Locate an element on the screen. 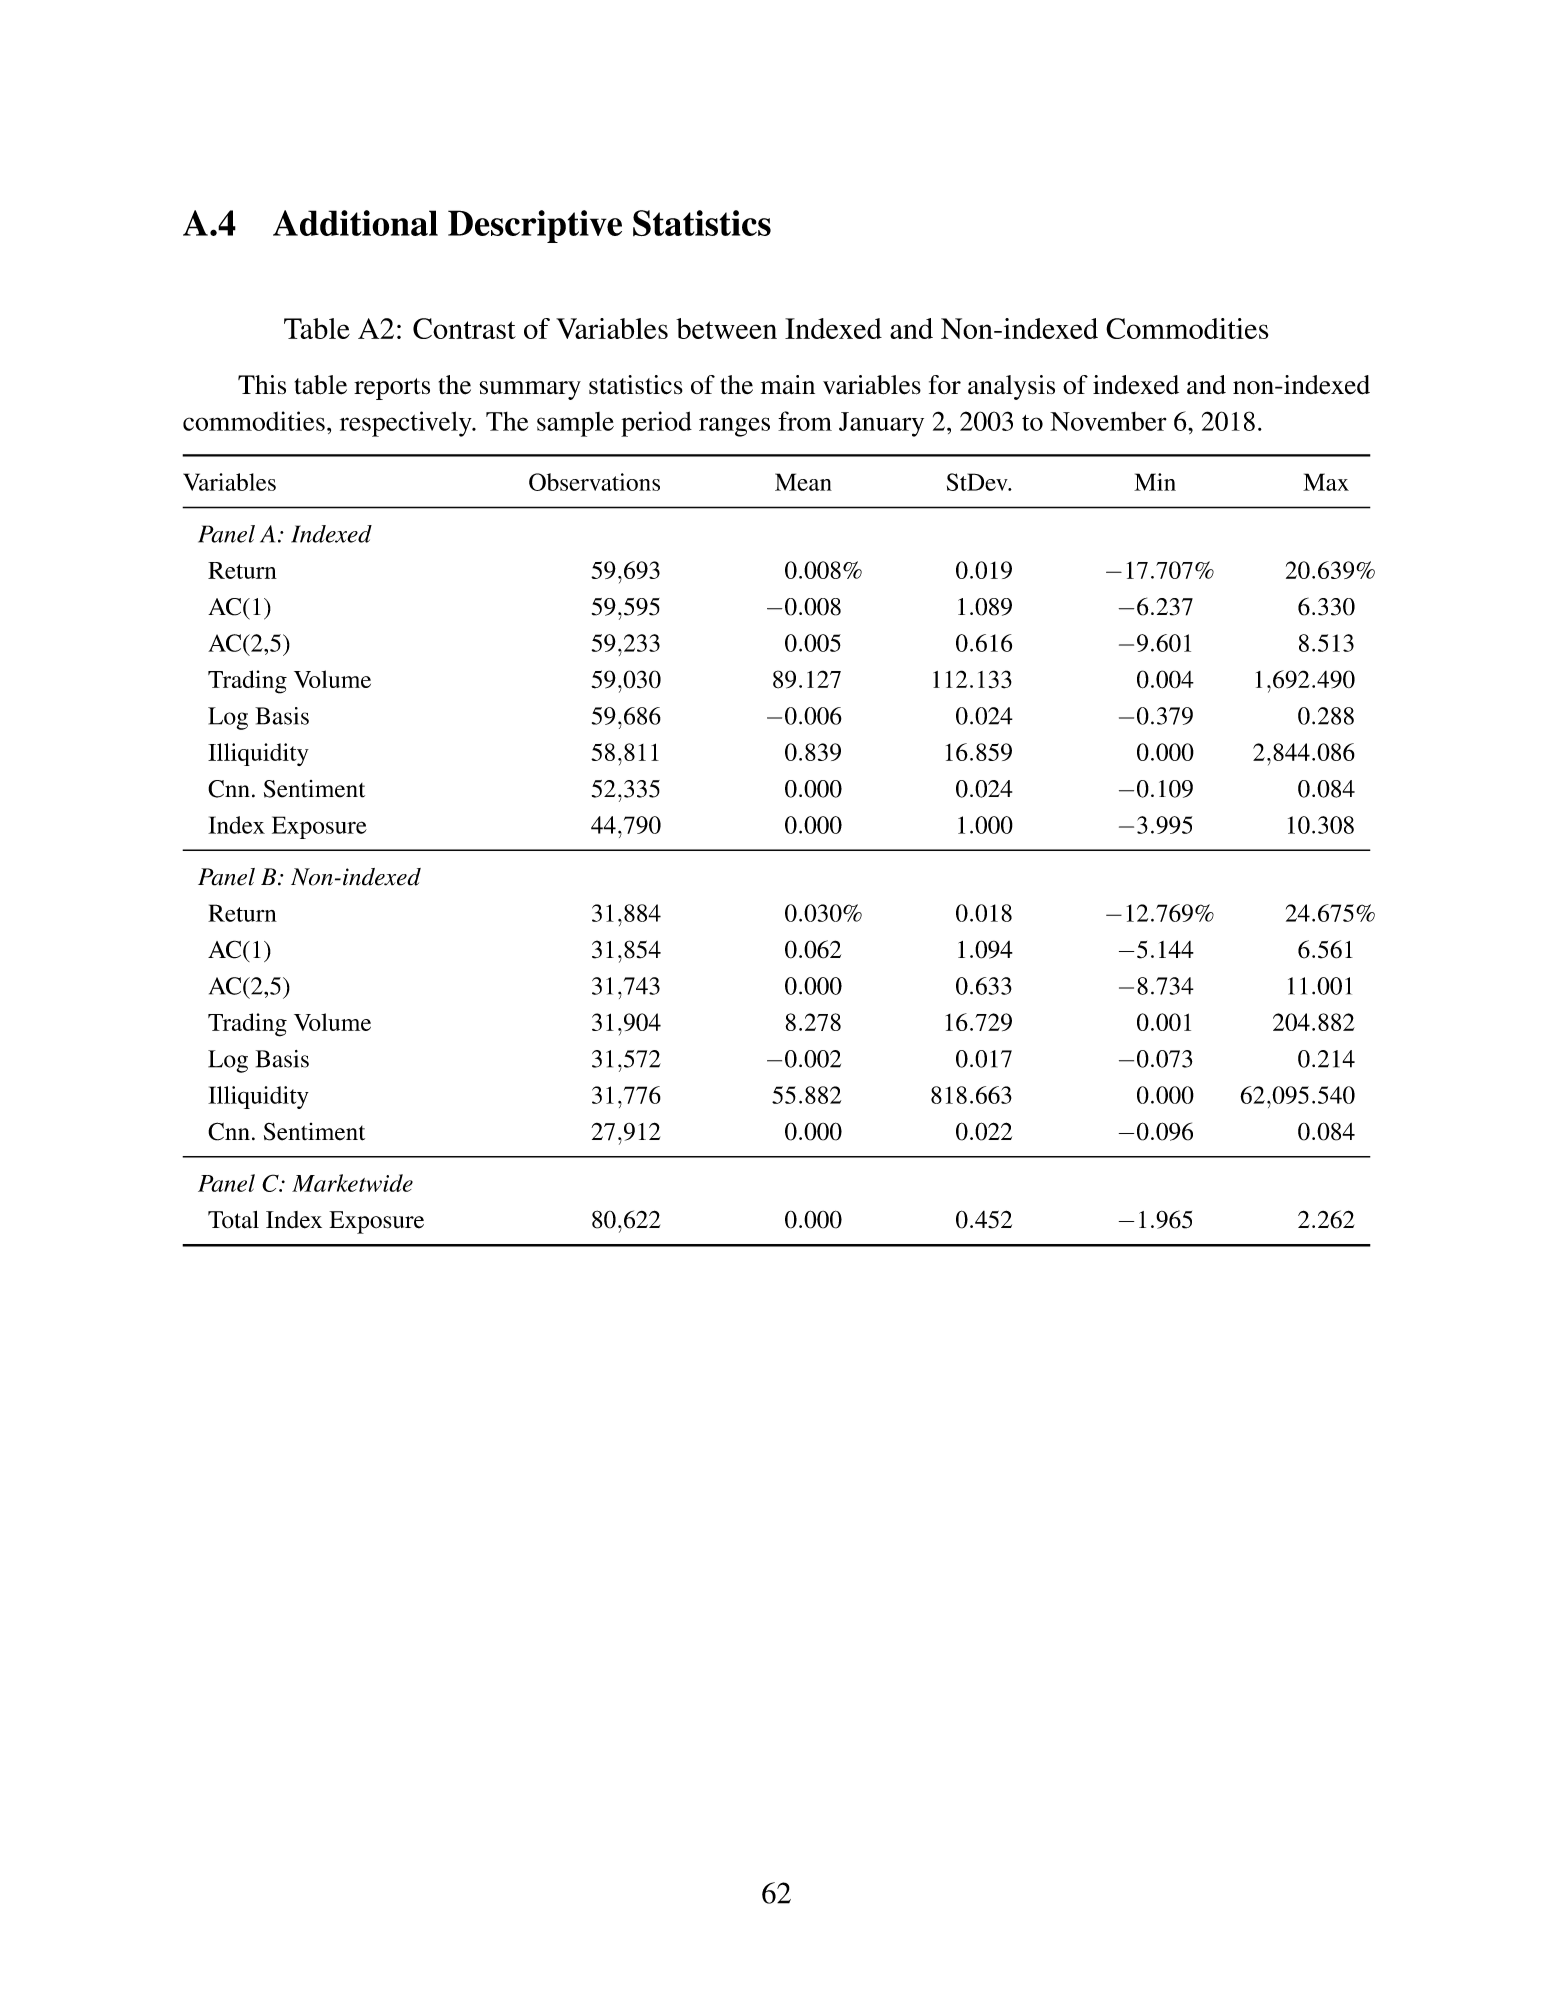  Total is located at coordinates (233, 1220).
